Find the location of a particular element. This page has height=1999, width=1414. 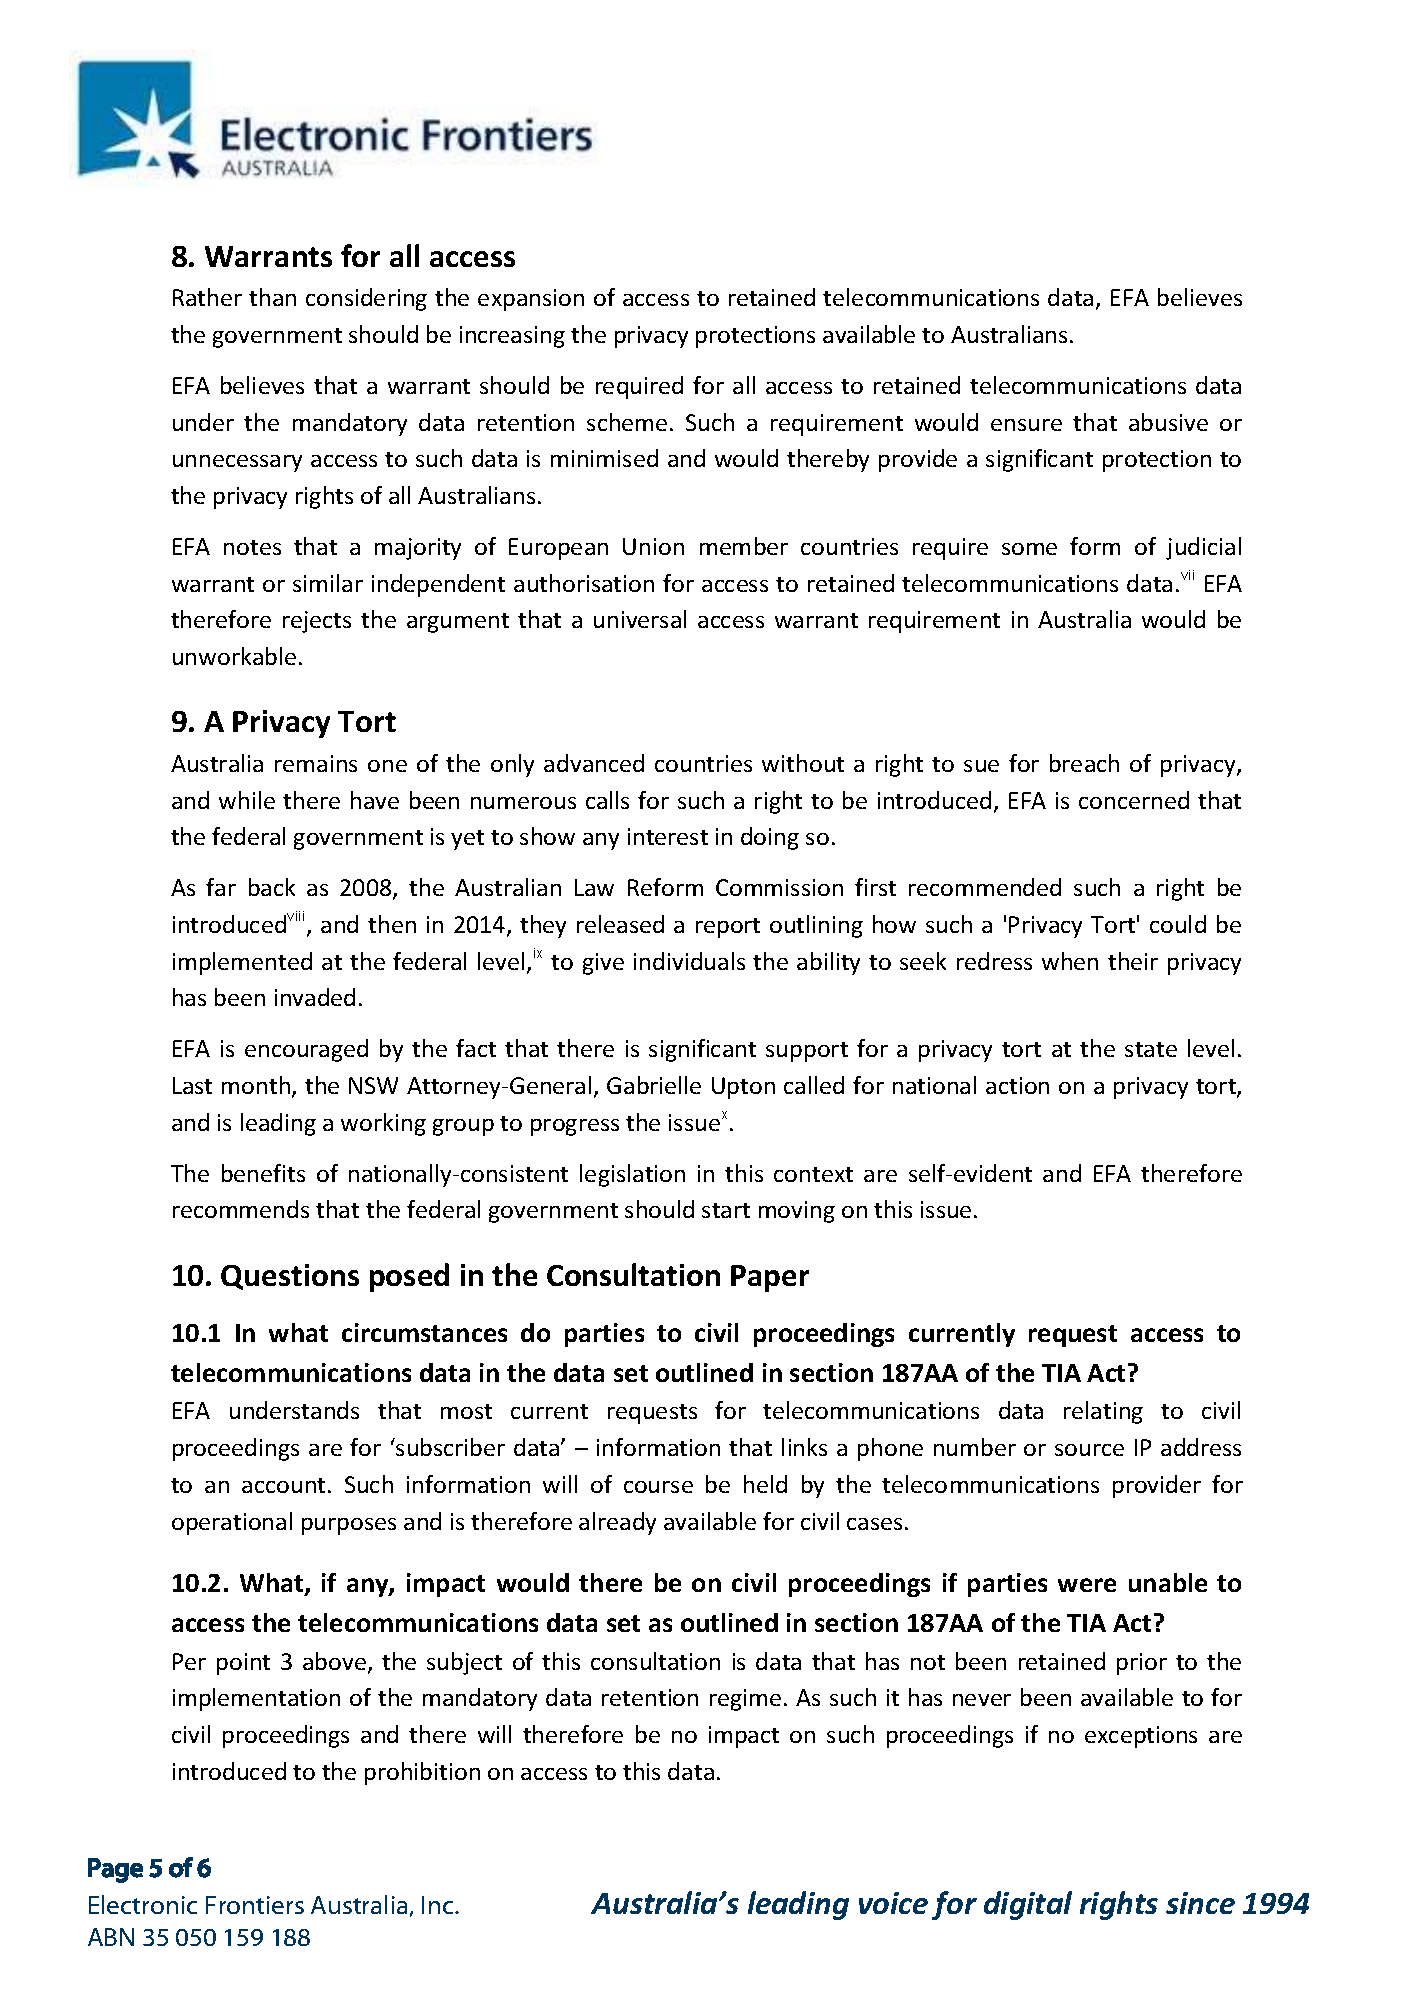

operational is located at coordinates (232, 1523).
